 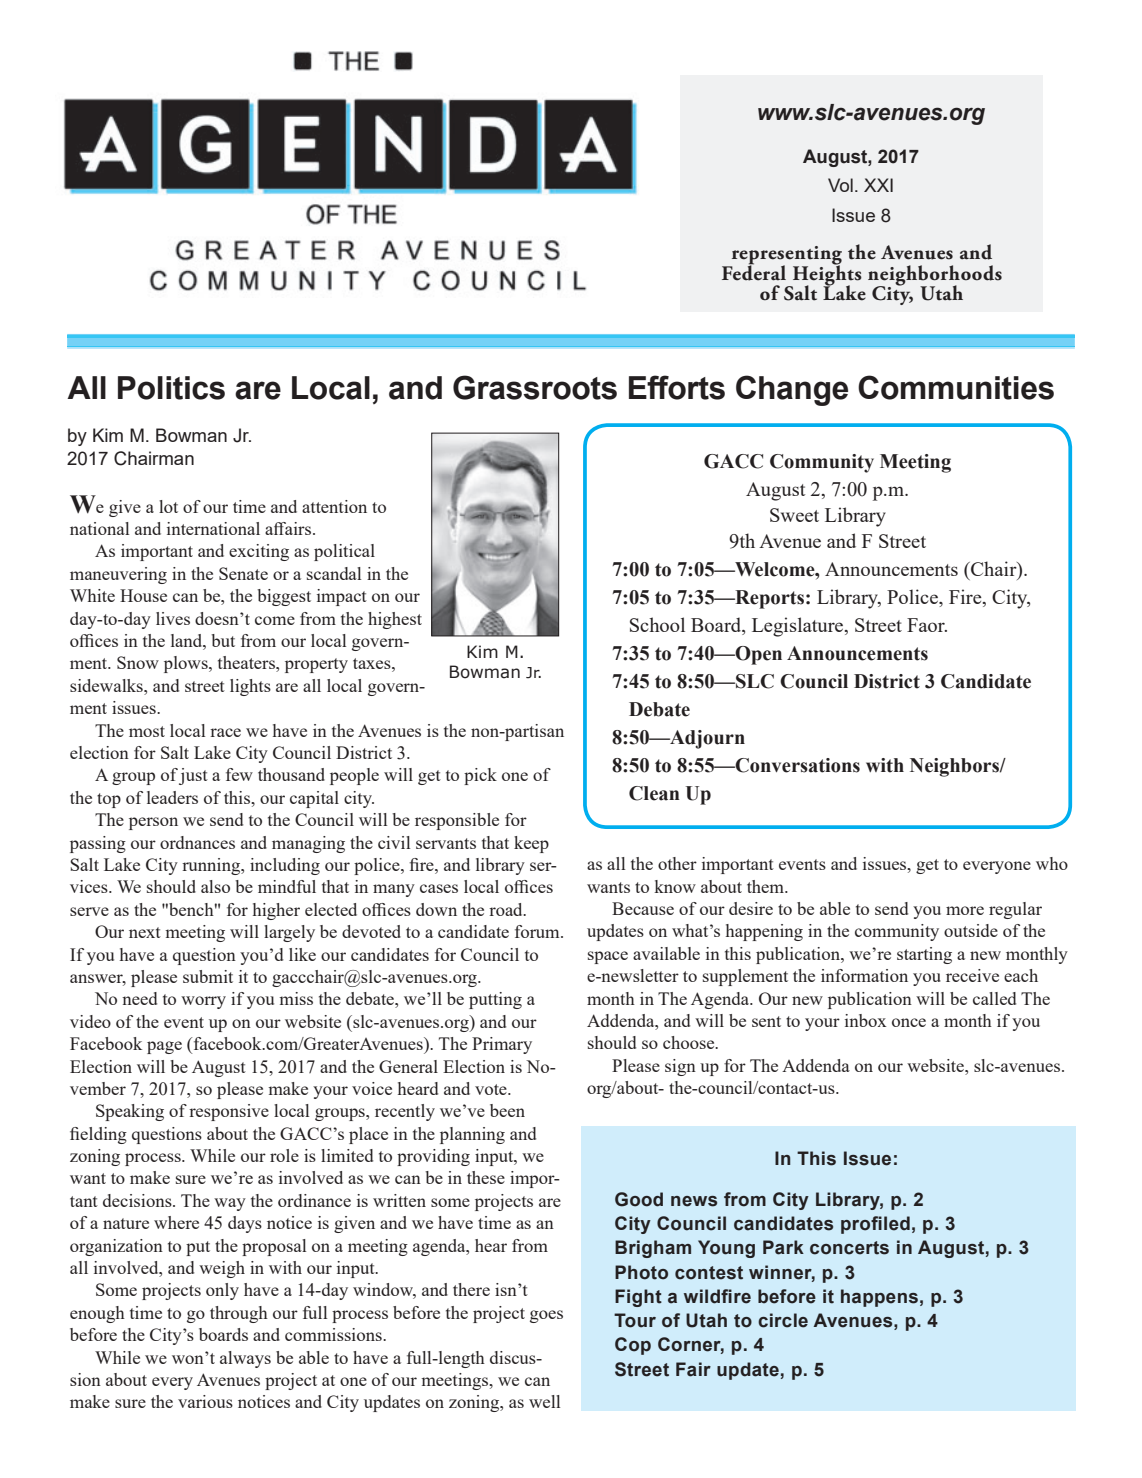 I want to click on lot, so click(x=168, y=506).
